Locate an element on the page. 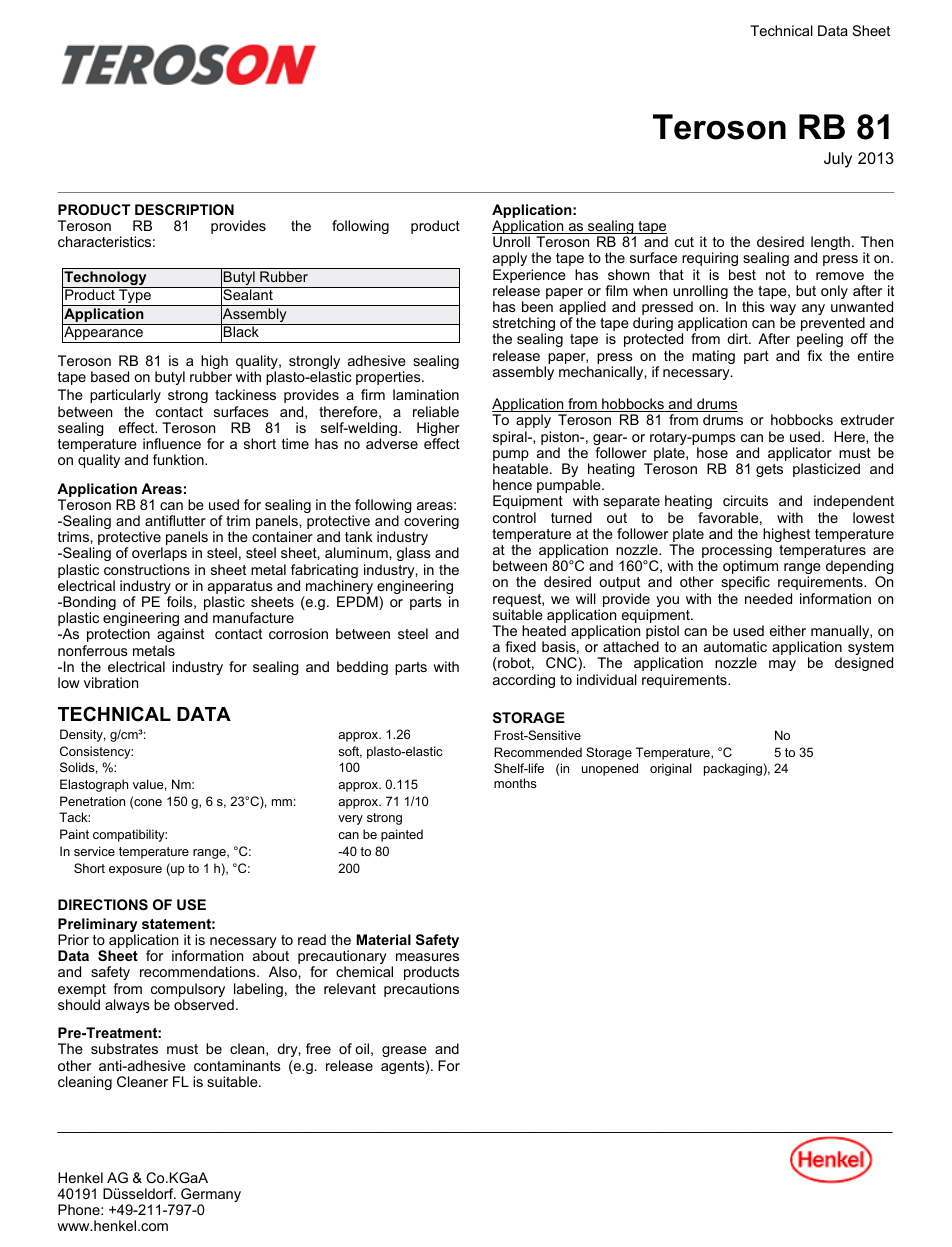  gets is located at coordinates (769, 470).
